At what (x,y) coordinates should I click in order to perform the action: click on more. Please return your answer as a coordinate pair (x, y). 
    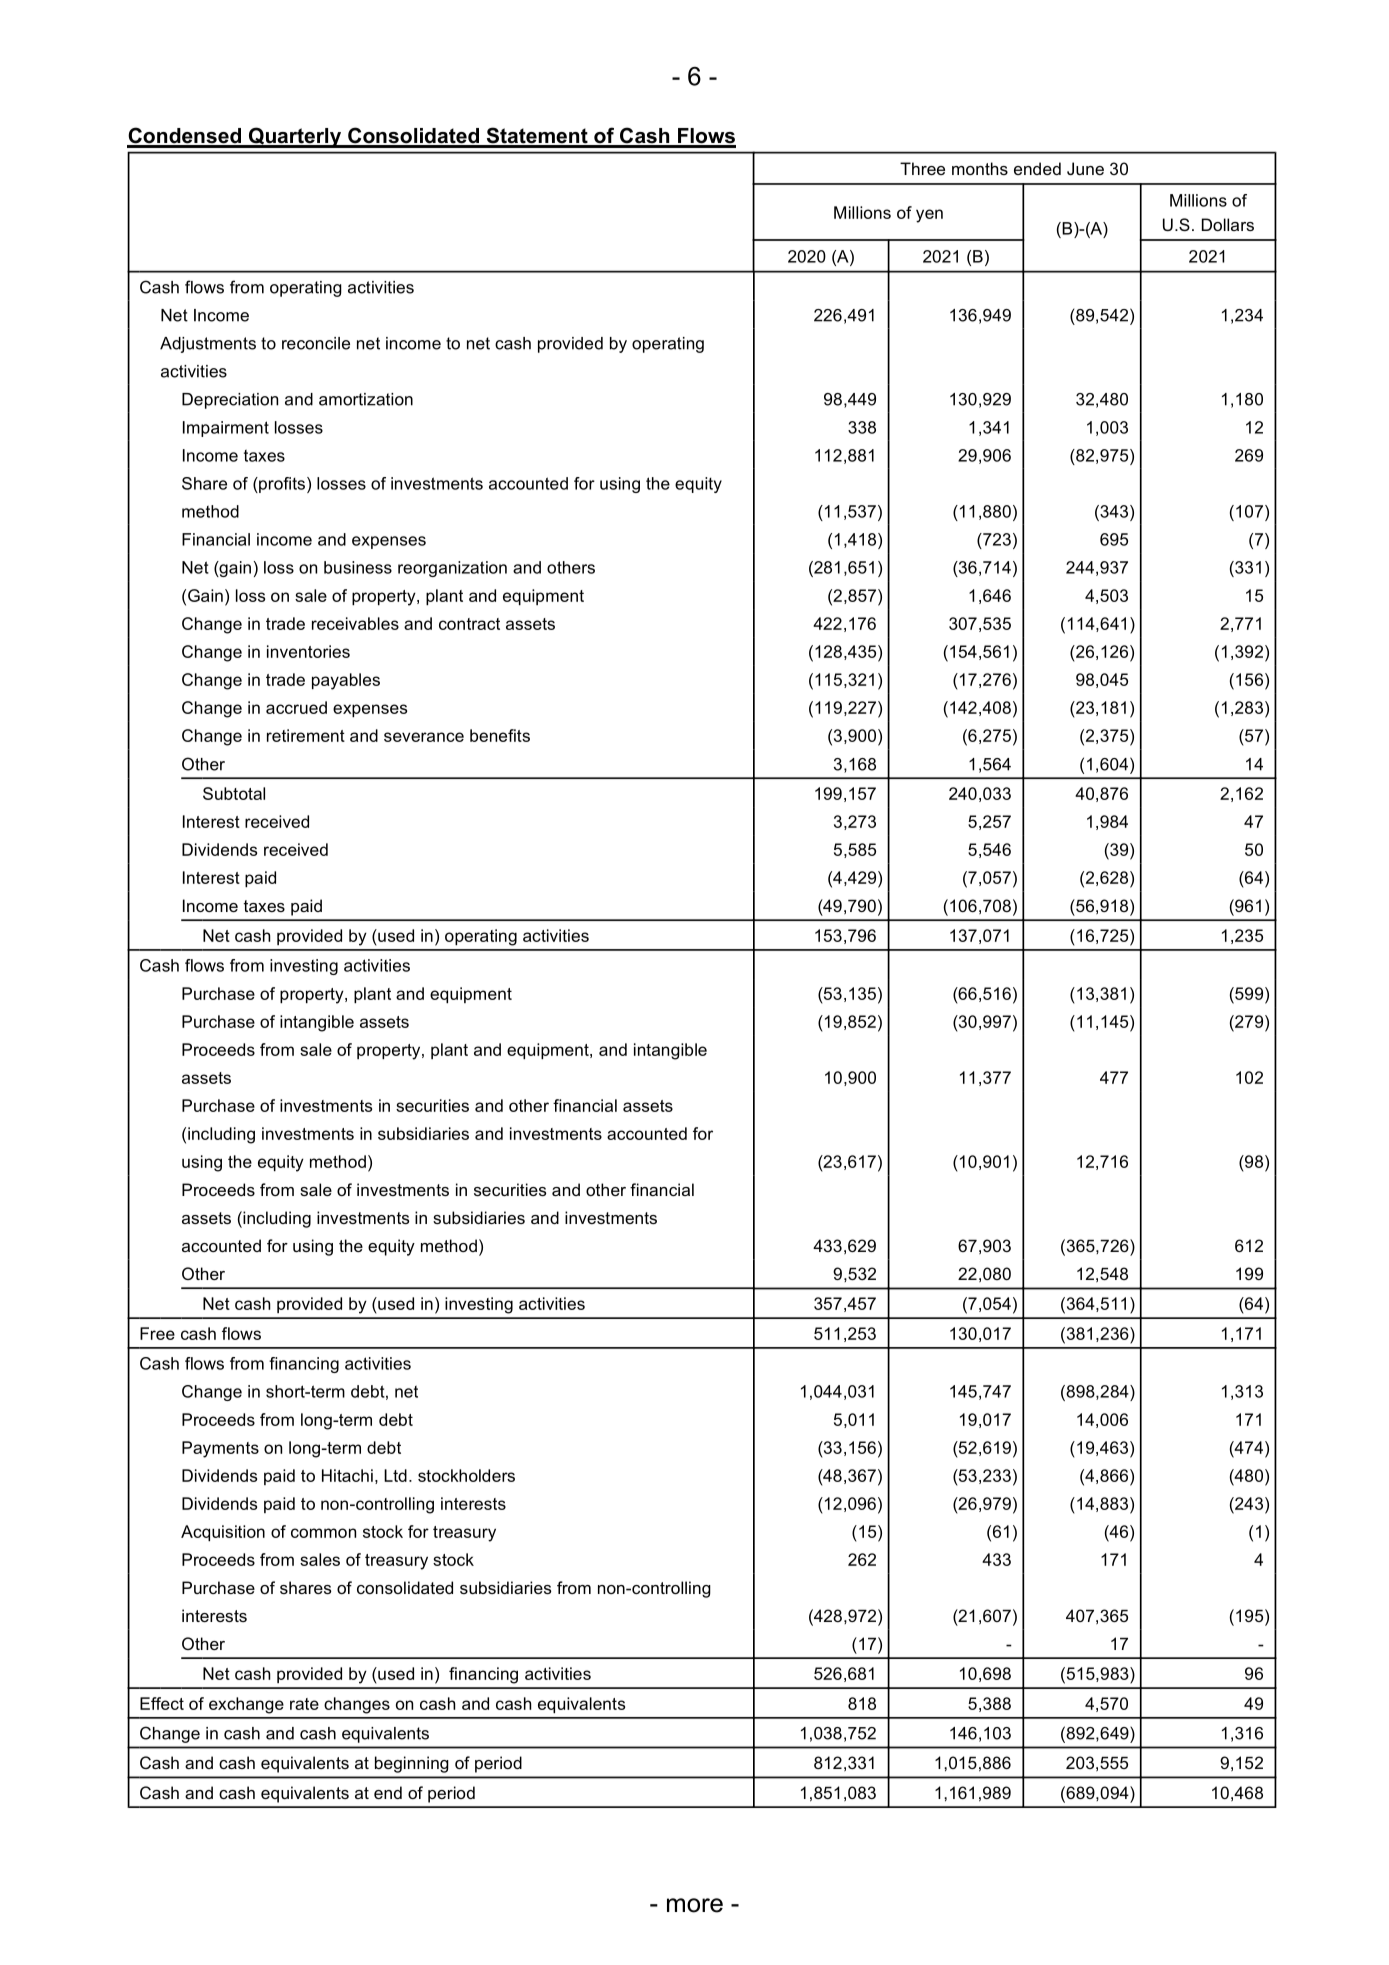
    Looking at the image, I should click on (695, 1905).
